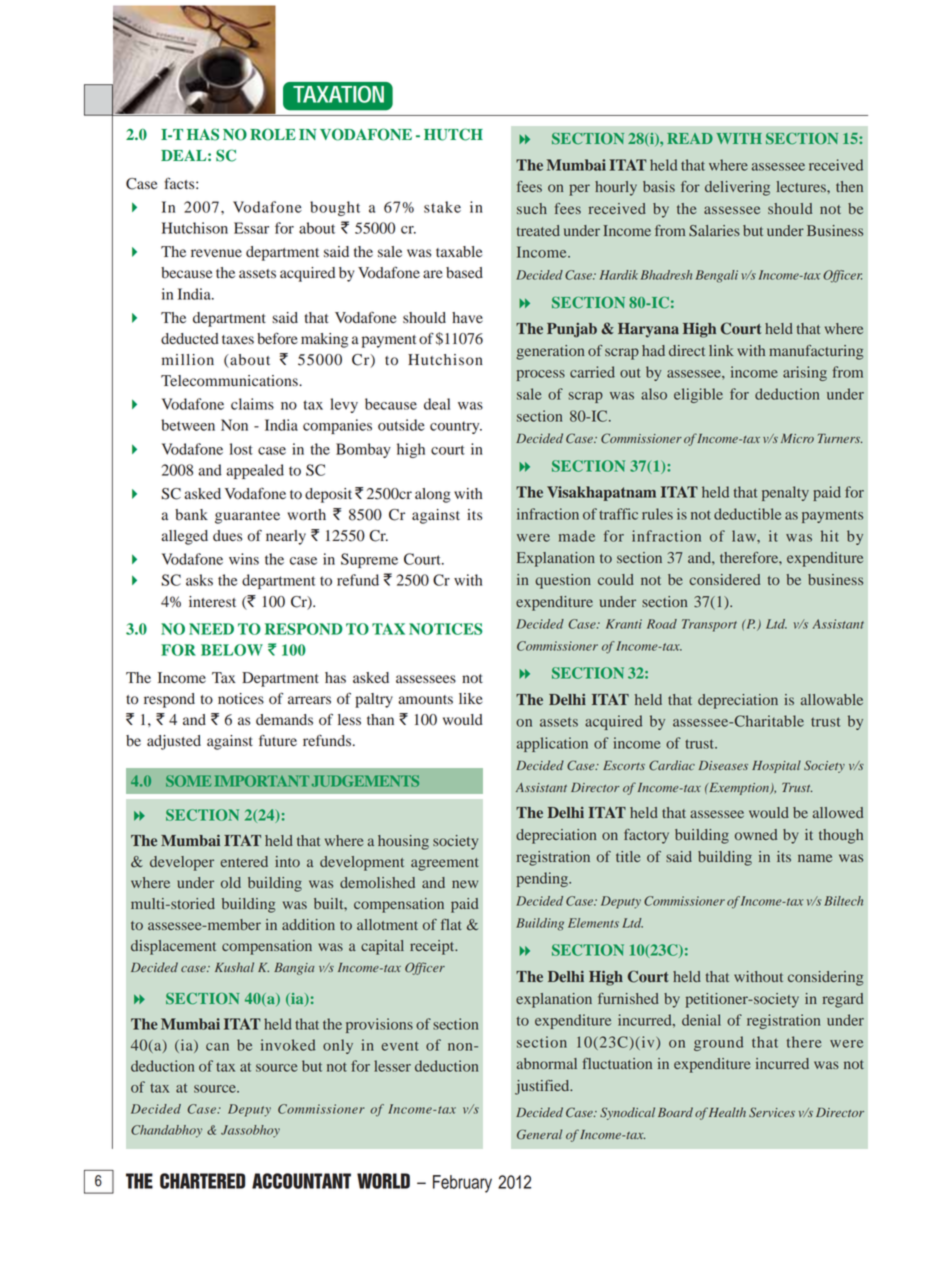 This page has width=952, height=1261. I want to click on such, so click(532, 208).
